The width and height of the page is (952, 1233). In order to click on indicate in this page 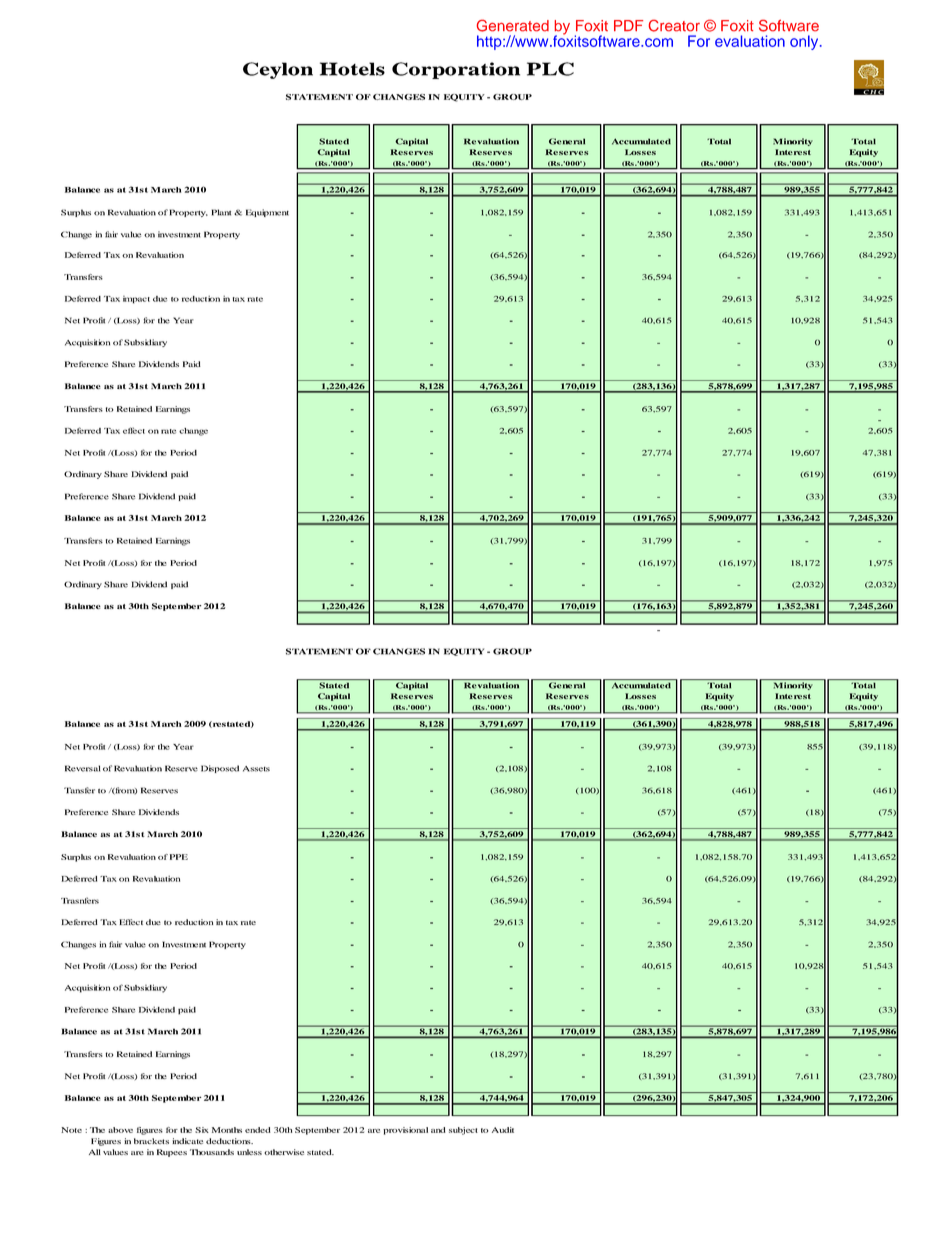, I will do `click(187, 1141)`.
